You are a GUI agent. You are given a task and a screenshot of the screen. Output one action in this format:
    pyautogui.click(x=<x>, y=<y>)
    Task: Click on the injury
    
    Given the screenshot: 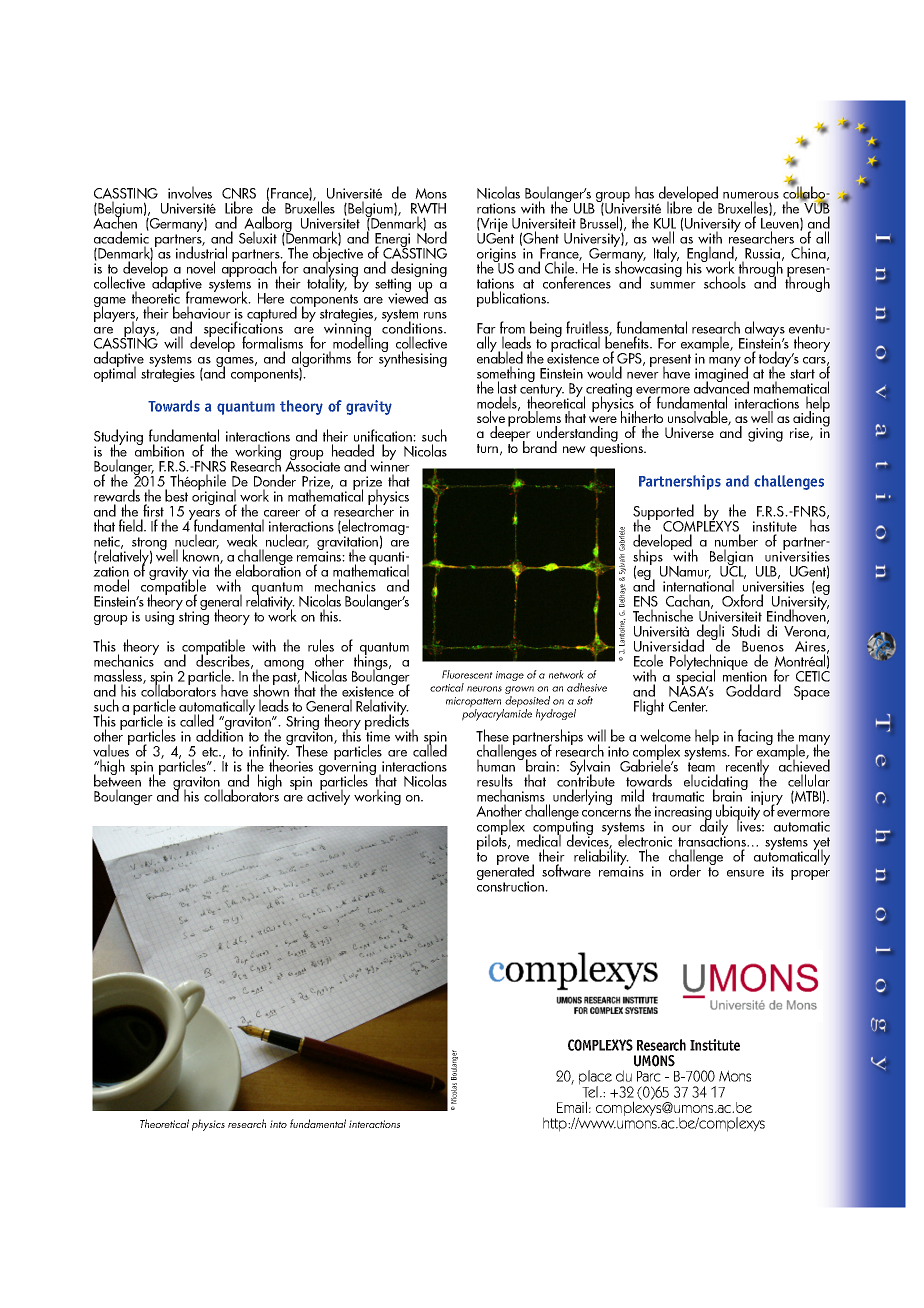 What is the action you would take?
    pyautogui.click(x=766, y=799)
